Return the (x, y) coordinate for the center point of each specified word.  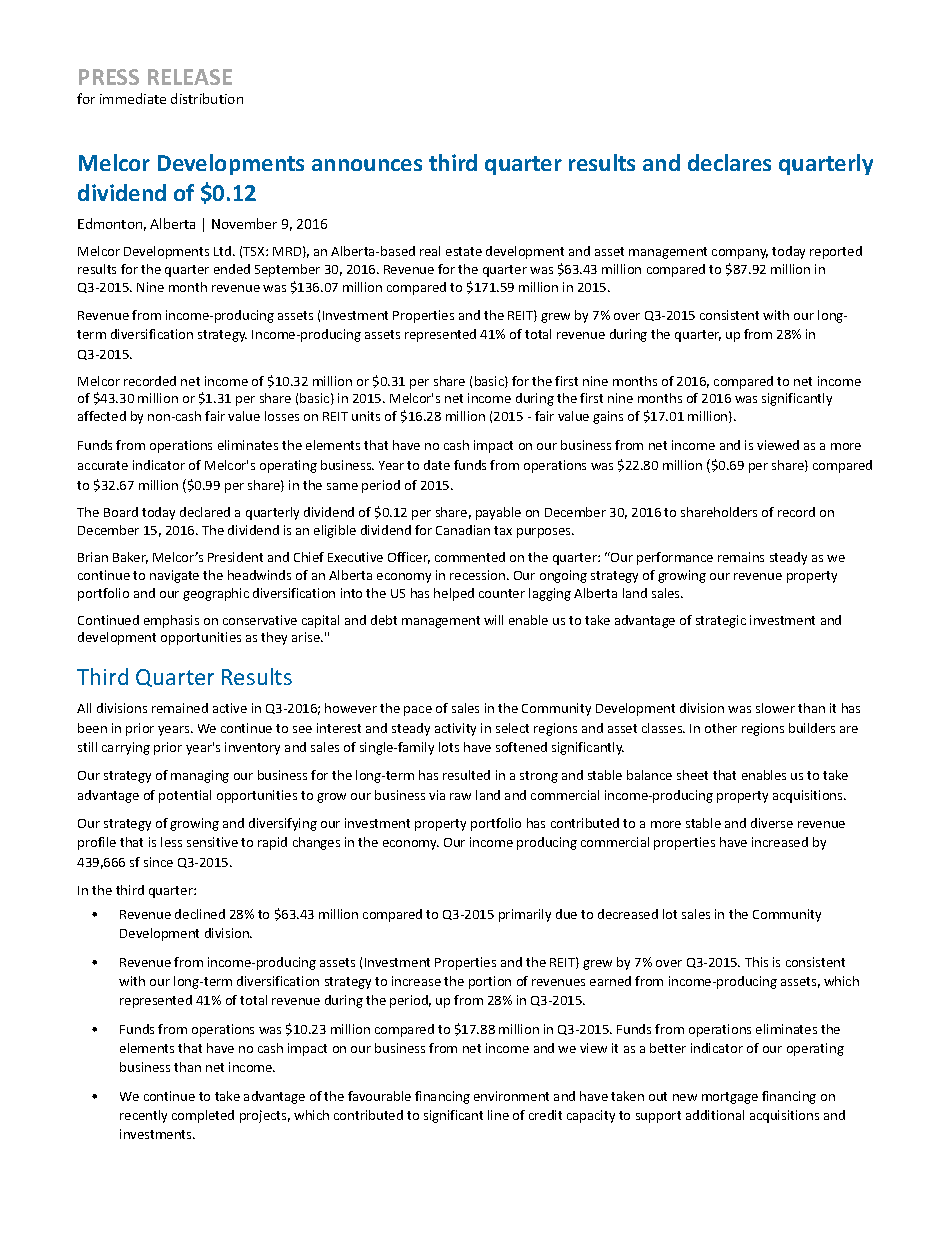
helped (454, 594)
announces (367, 165)
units (366, 416)
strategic (721, 621)
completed (203, 1116)
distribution (207, 98)
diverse (772, 823)
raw (460, 796)
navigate (174, 576)
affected (102, 416)
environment (511, 1096)
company (740, 254)
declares (729, 162)
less (171, 842)
